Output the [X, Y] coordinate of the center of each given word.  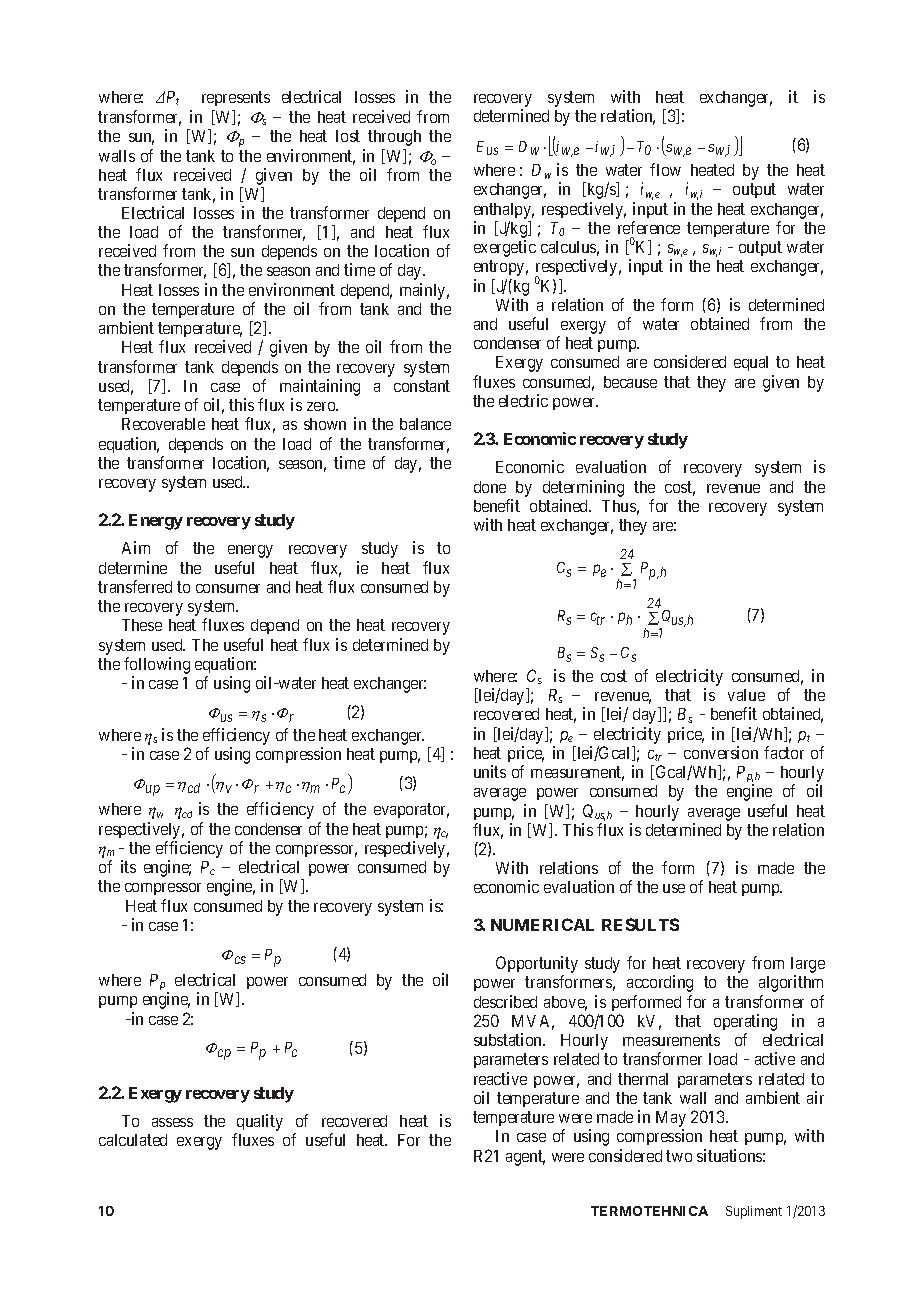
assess [172, 1122]
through [394, 138]
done [490, 487]
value [746, 695]
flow [665, 169]
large [808, 966]
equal [751, 363]
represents [236, 98]
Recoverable [163, 424]
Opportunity [537, 966]
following [157, 665]
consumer [228, 588]
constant [422, 386]
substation [509, 1039]
